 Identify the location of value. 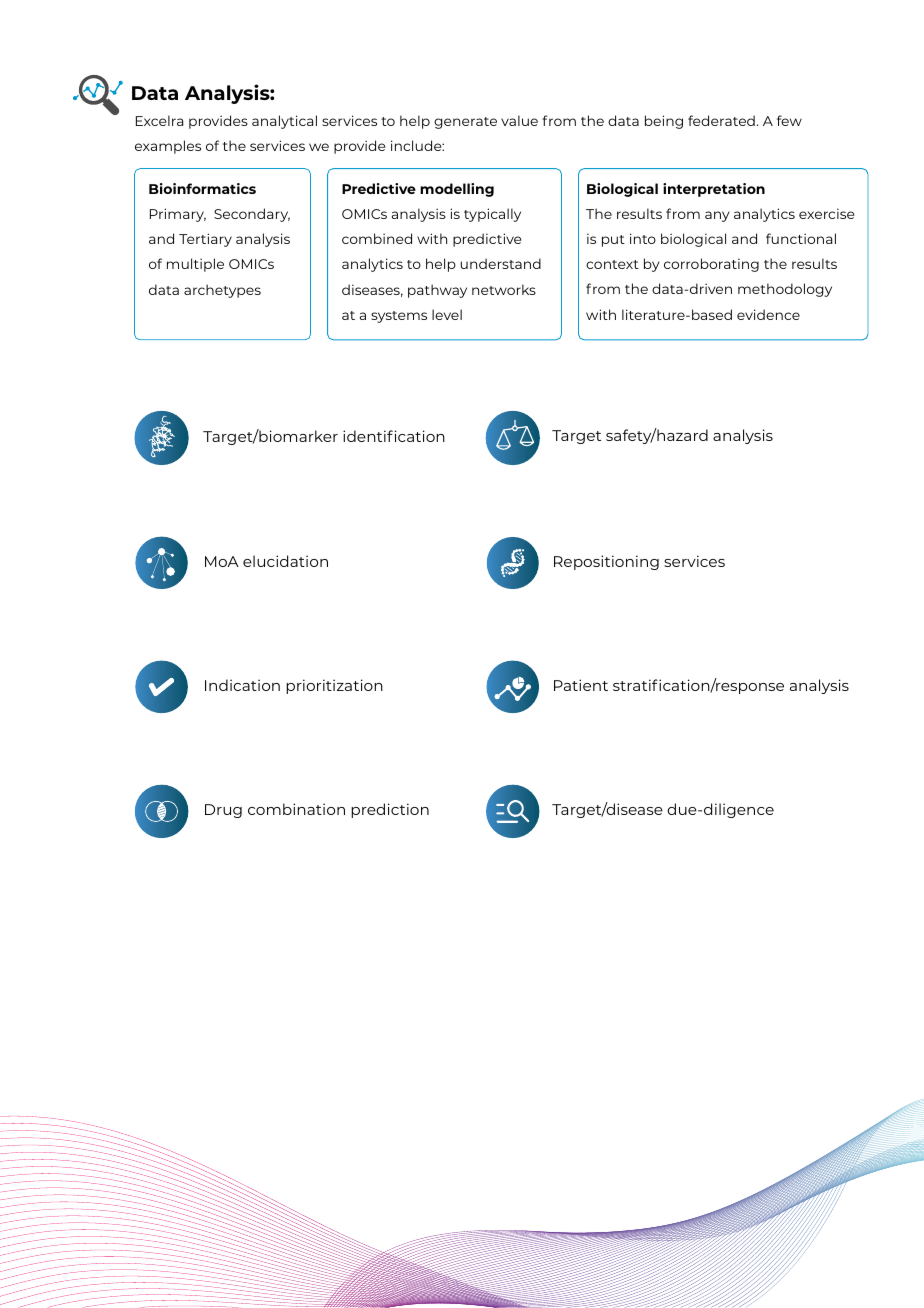
(519, 120).
